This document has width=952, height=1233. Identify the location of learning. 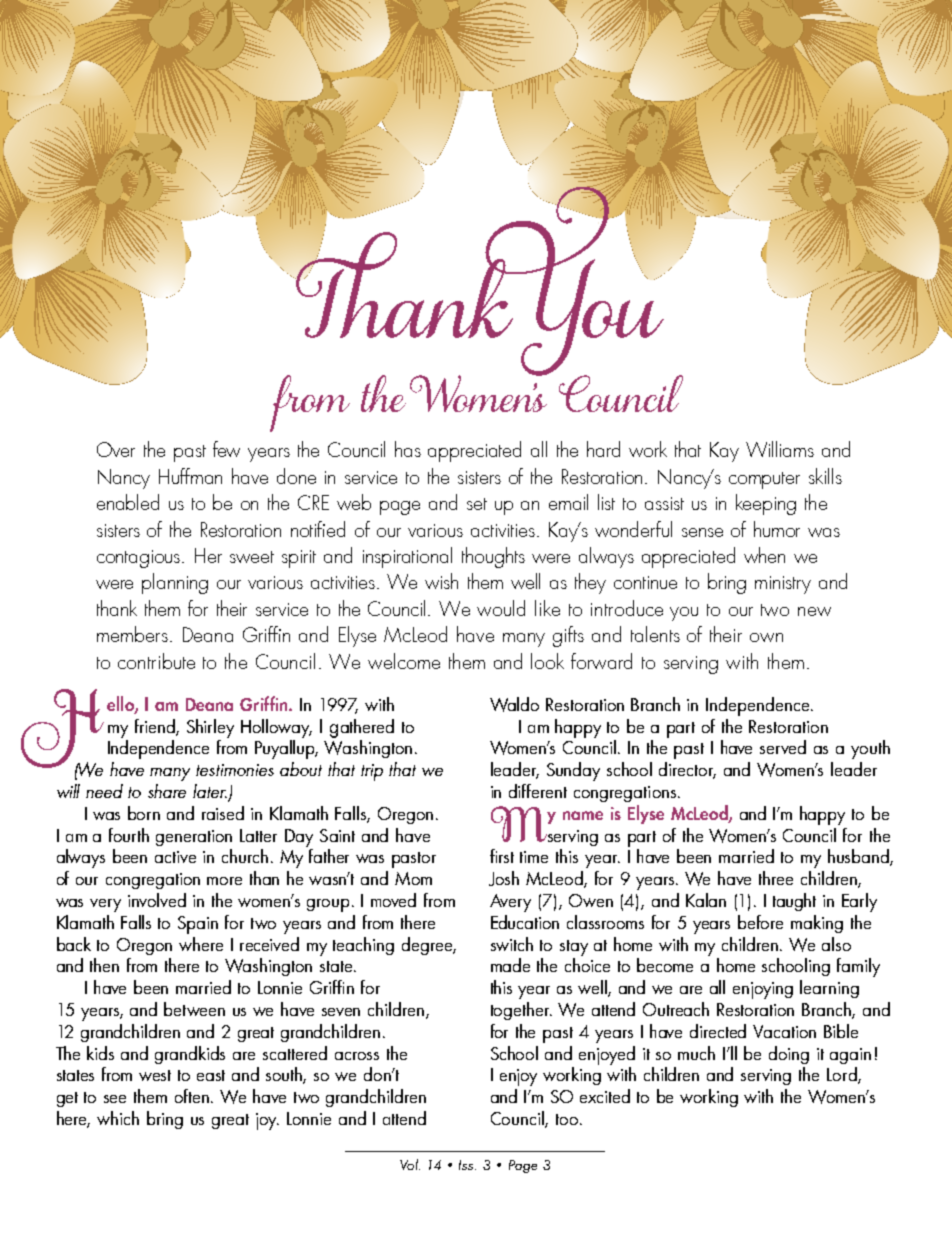
(829, 989).
